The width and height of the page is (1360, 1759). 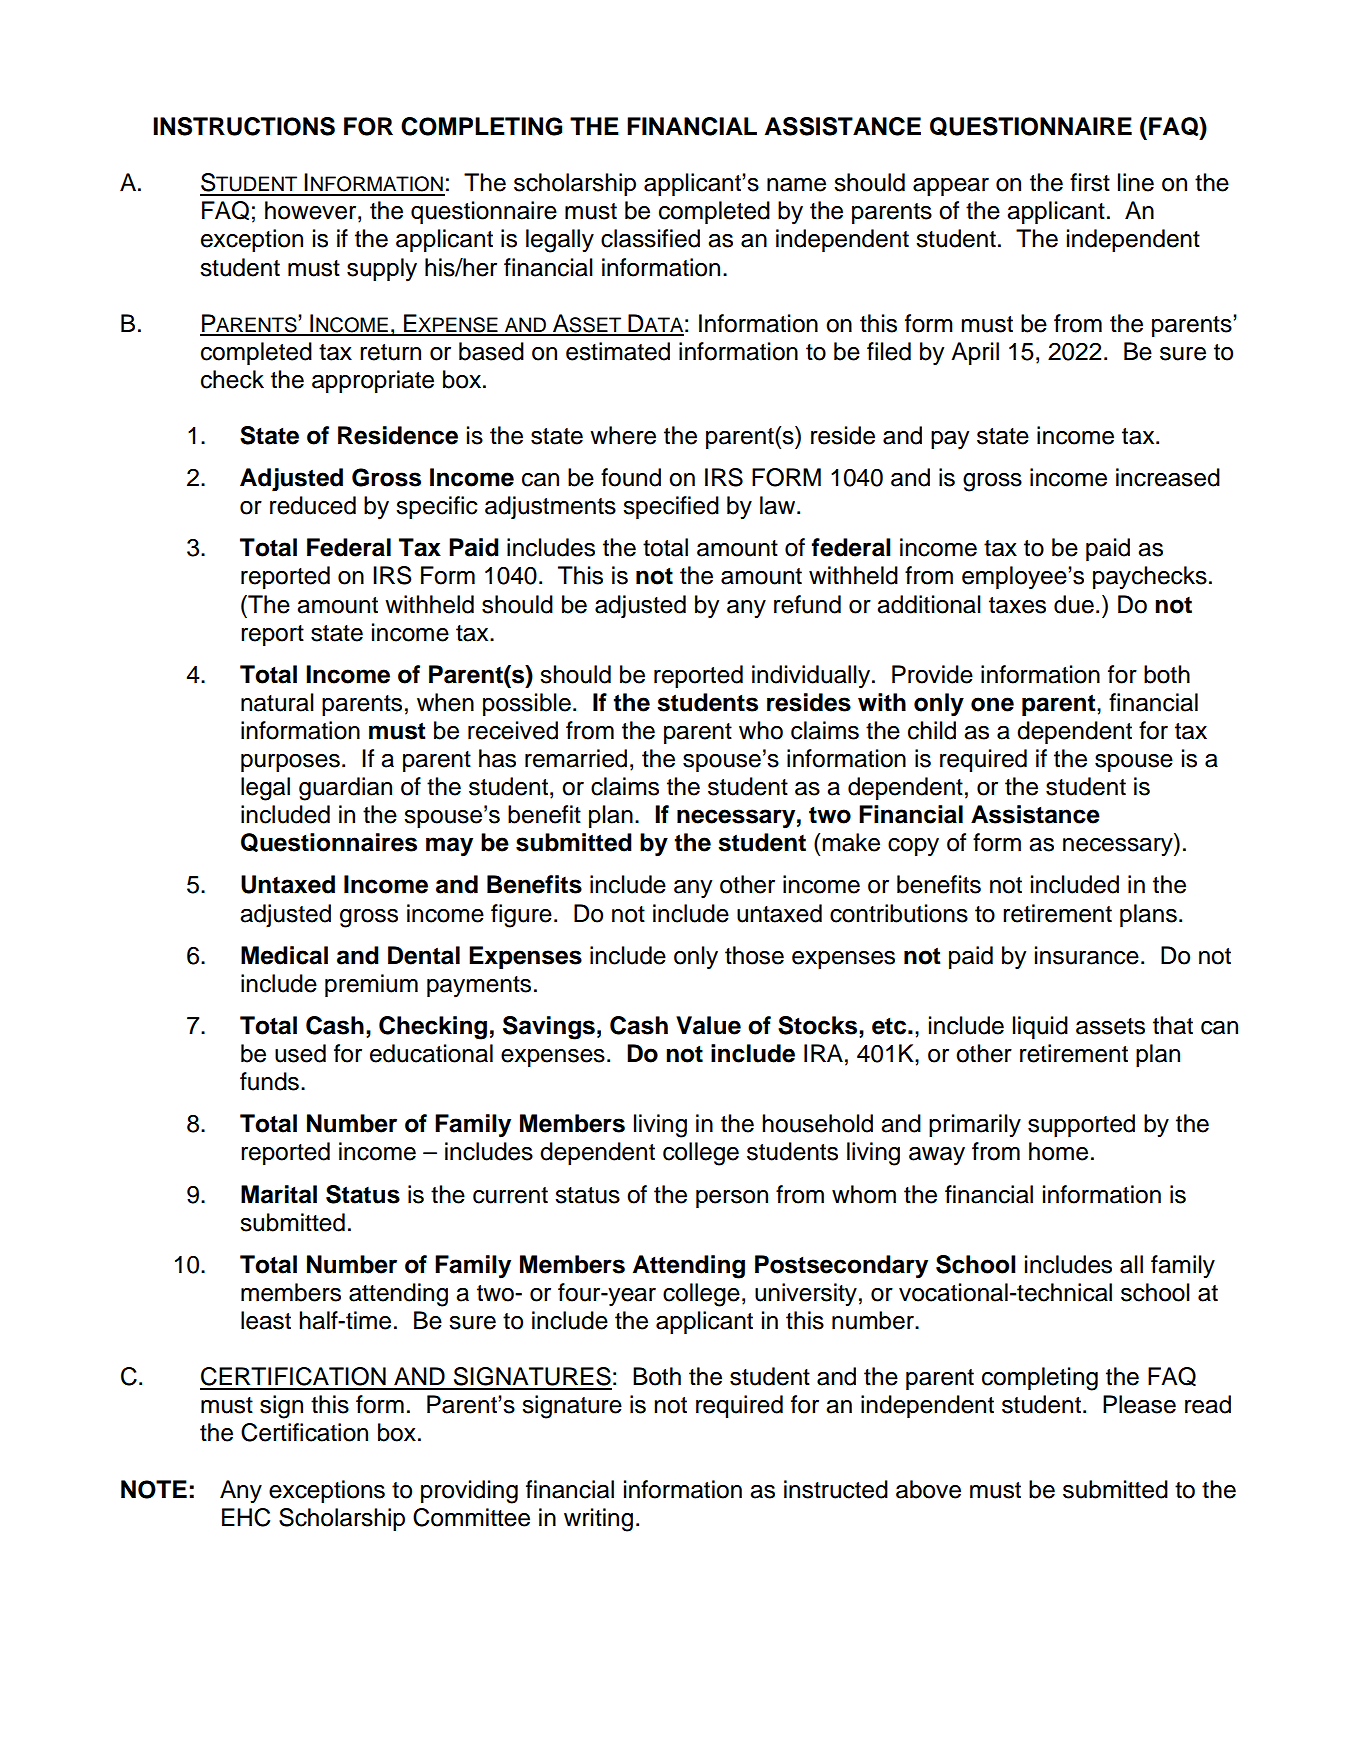 What do you see at coordinates (244, 126) in the page?
I see `INSTRUCTIONS` at bounding box center [244, 126].
